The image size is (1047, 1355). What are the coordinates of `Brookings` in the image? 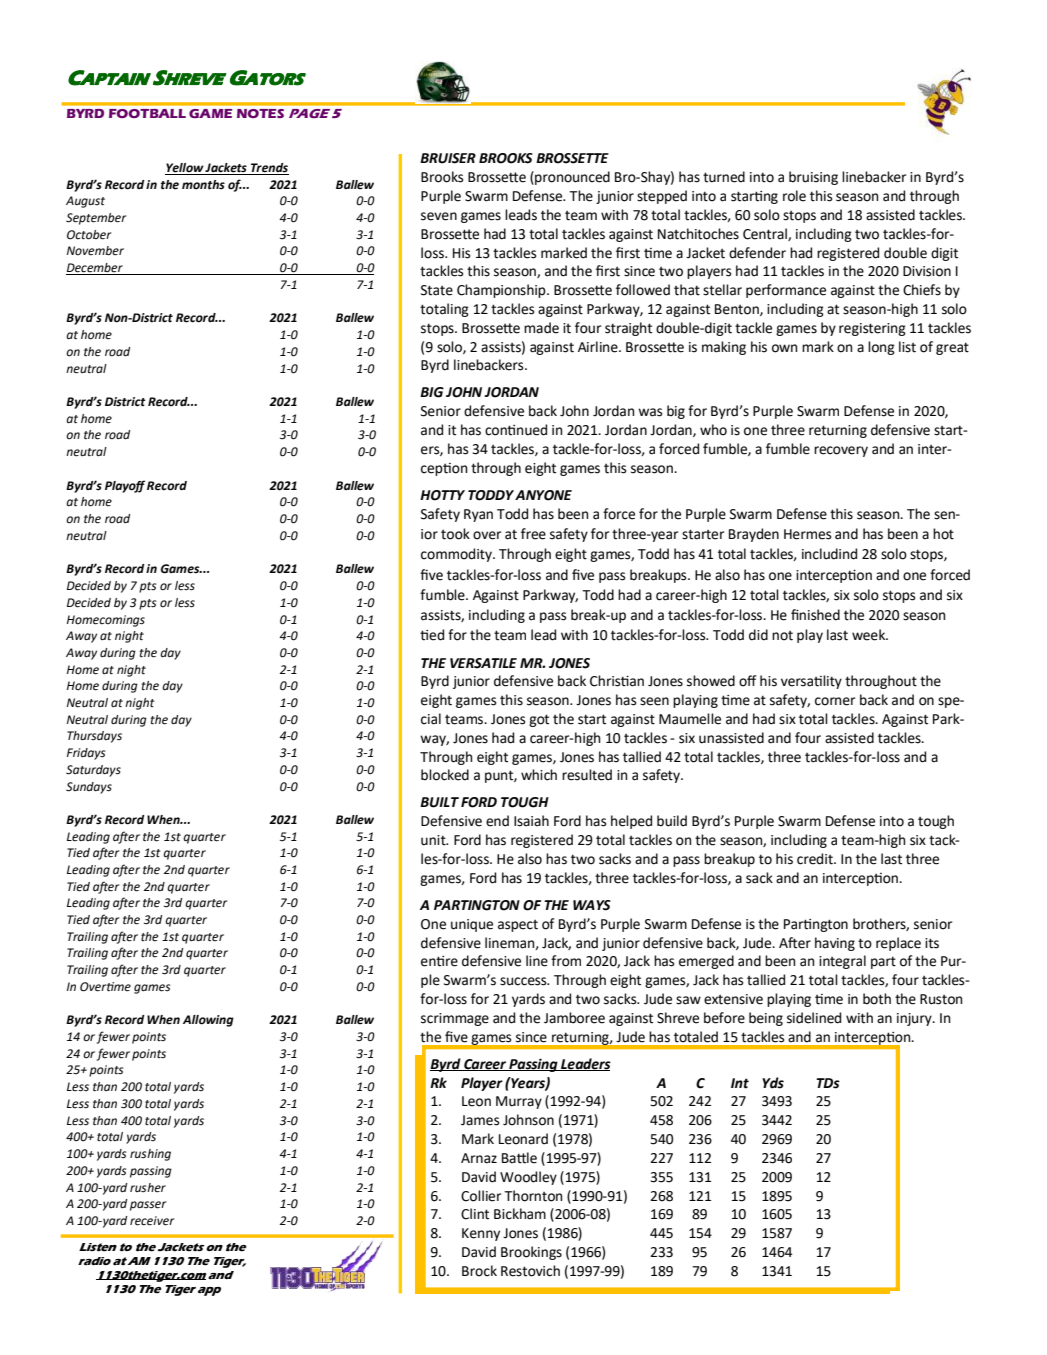 It's located at (531, 1253).
